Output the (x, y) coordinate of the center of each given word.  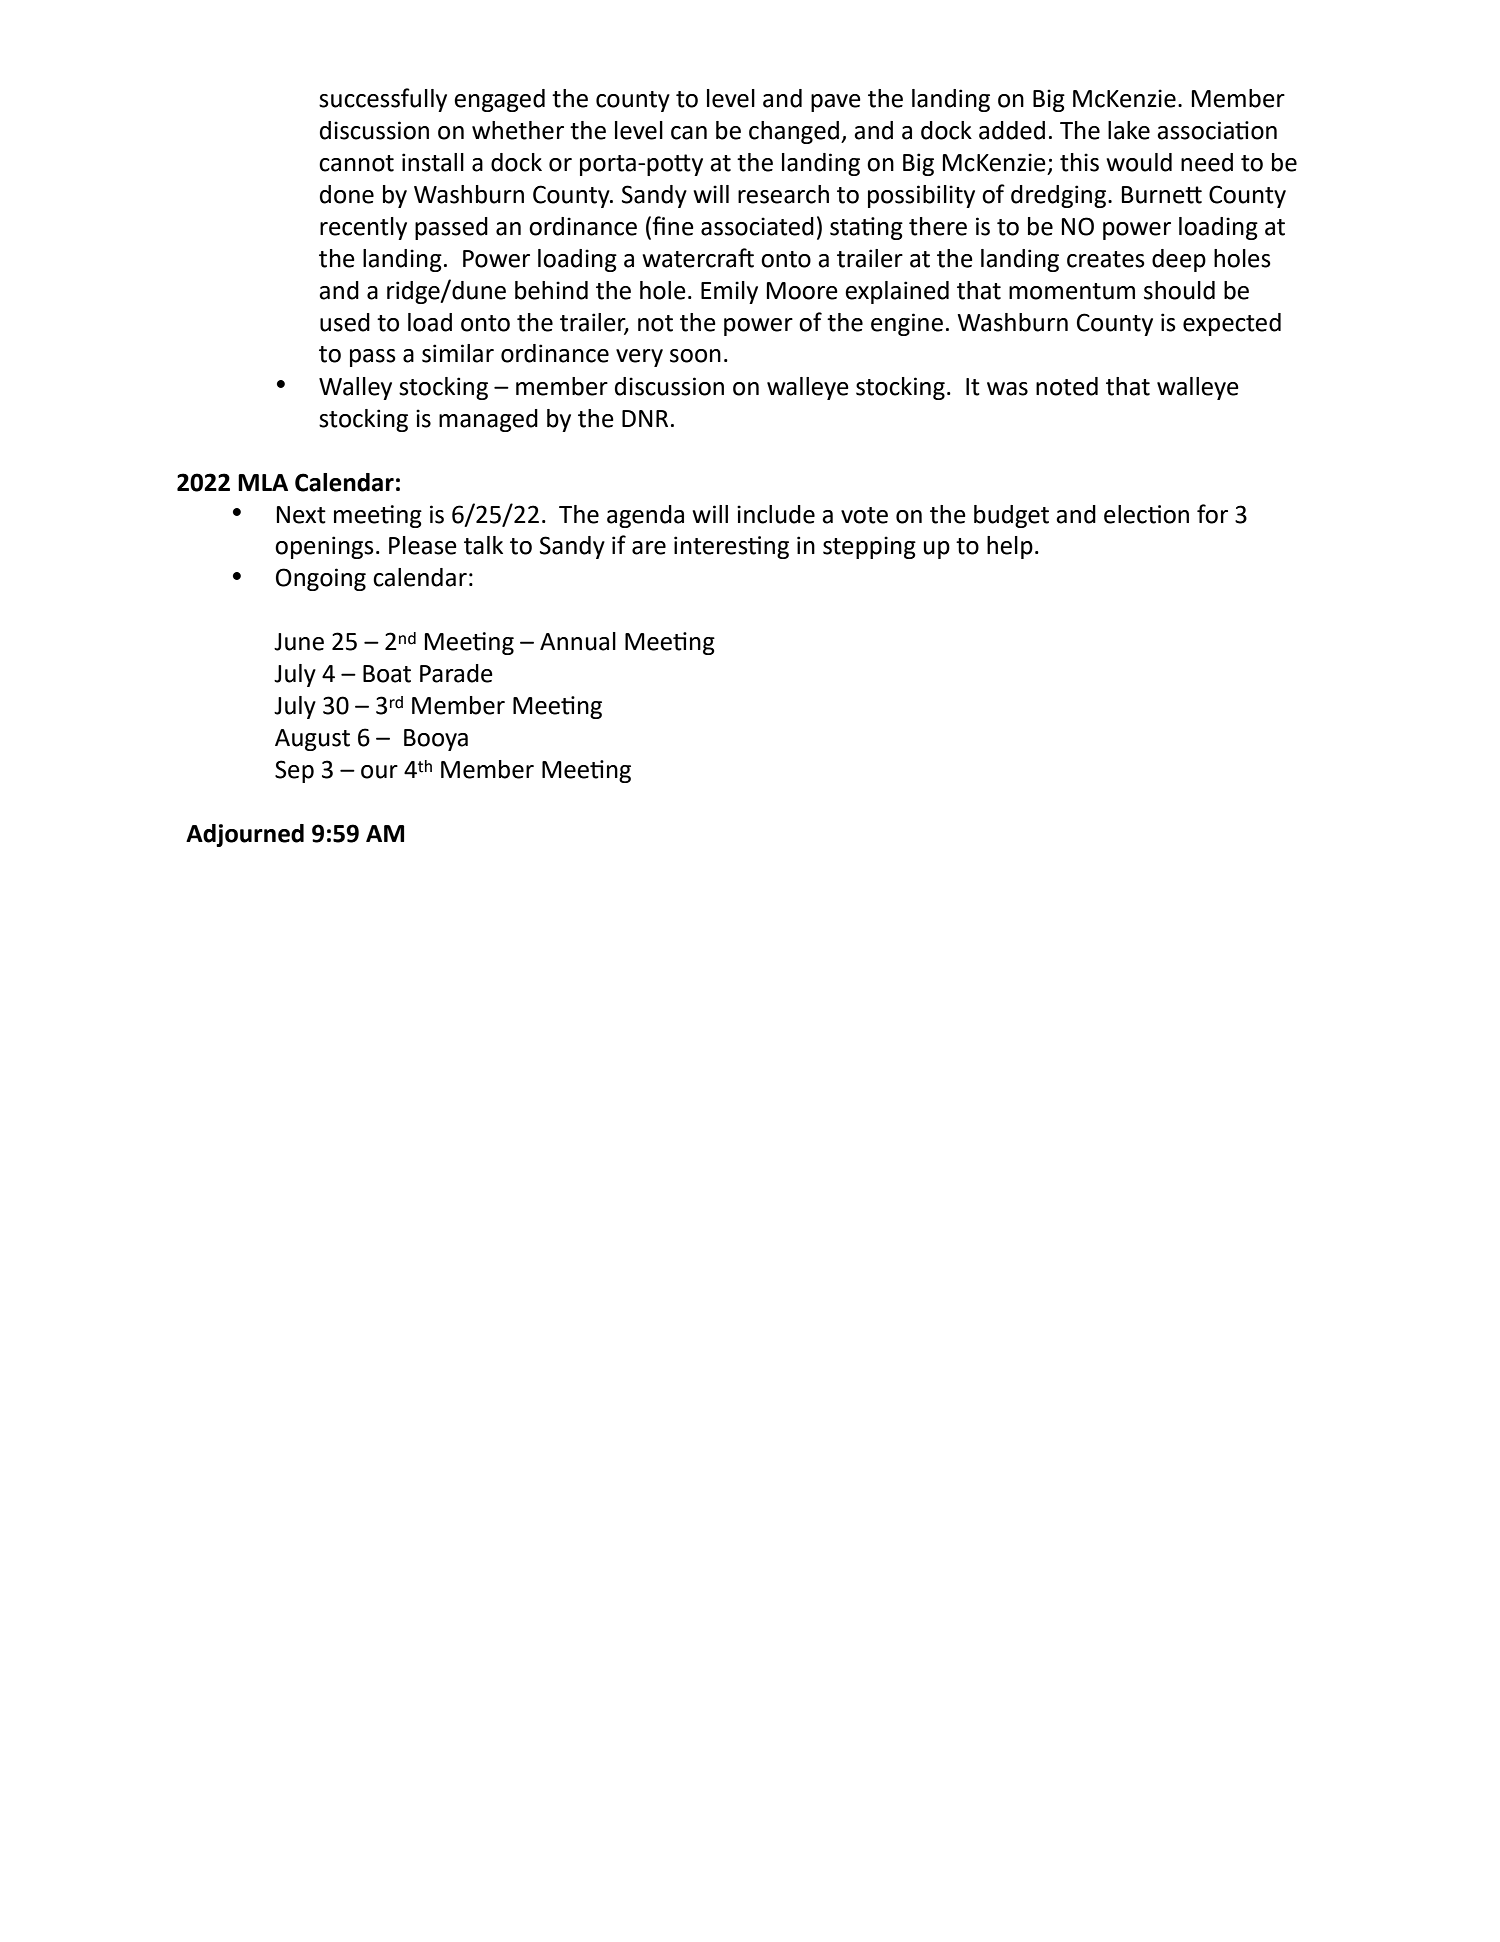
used (345, 322)
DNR (645, 418)
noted (1067, 386)
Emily (729, 292)
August (312, 740)
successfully (383, 100)
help (1010, 547)
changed (794, 132)
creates (1106, 259)
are (649, 548)
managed (488, 420)
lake (1129, 130)
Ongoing (321, 579)
